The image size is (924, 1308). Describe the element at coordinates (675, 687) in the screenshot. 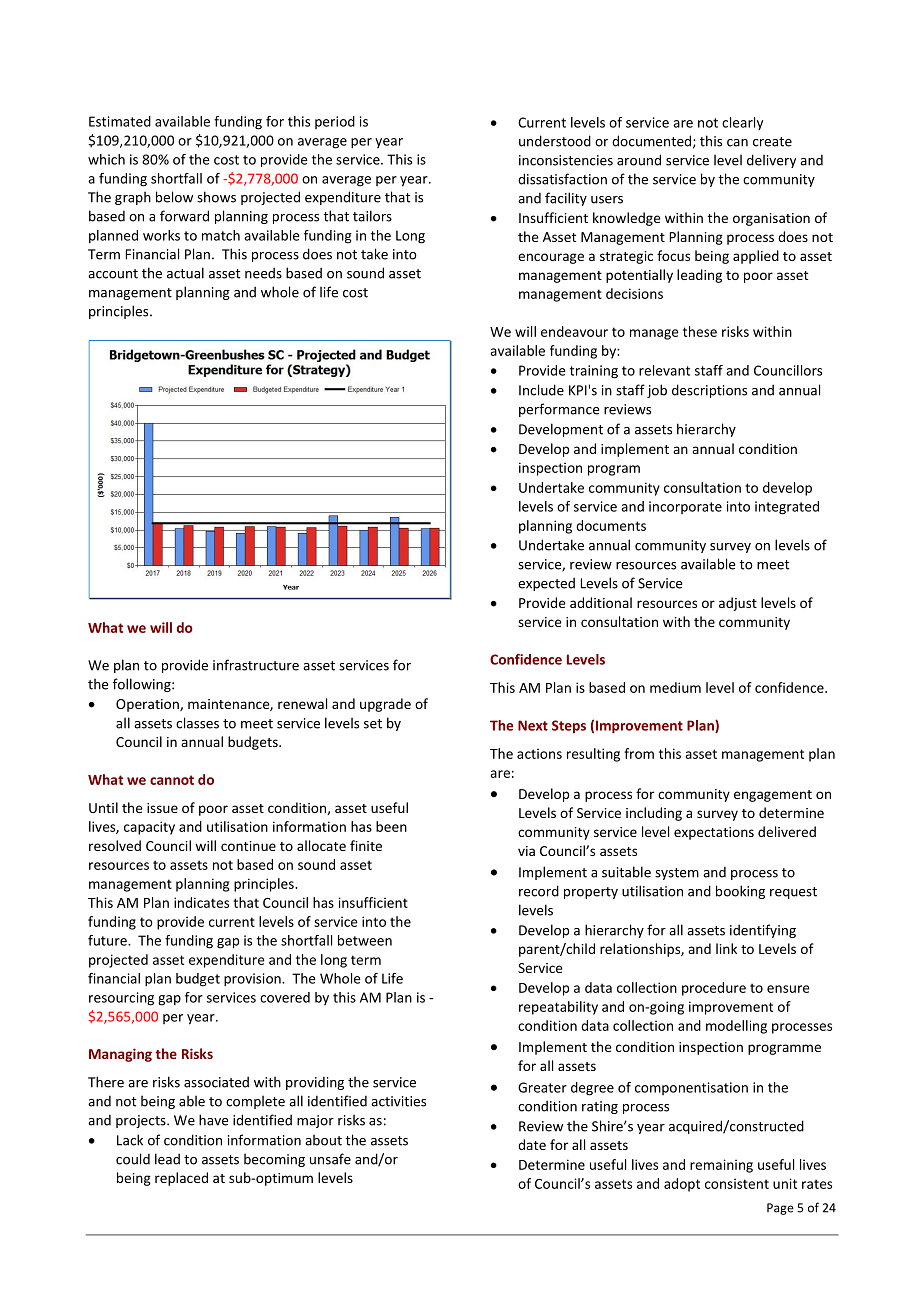

I see `medium` at that location.
